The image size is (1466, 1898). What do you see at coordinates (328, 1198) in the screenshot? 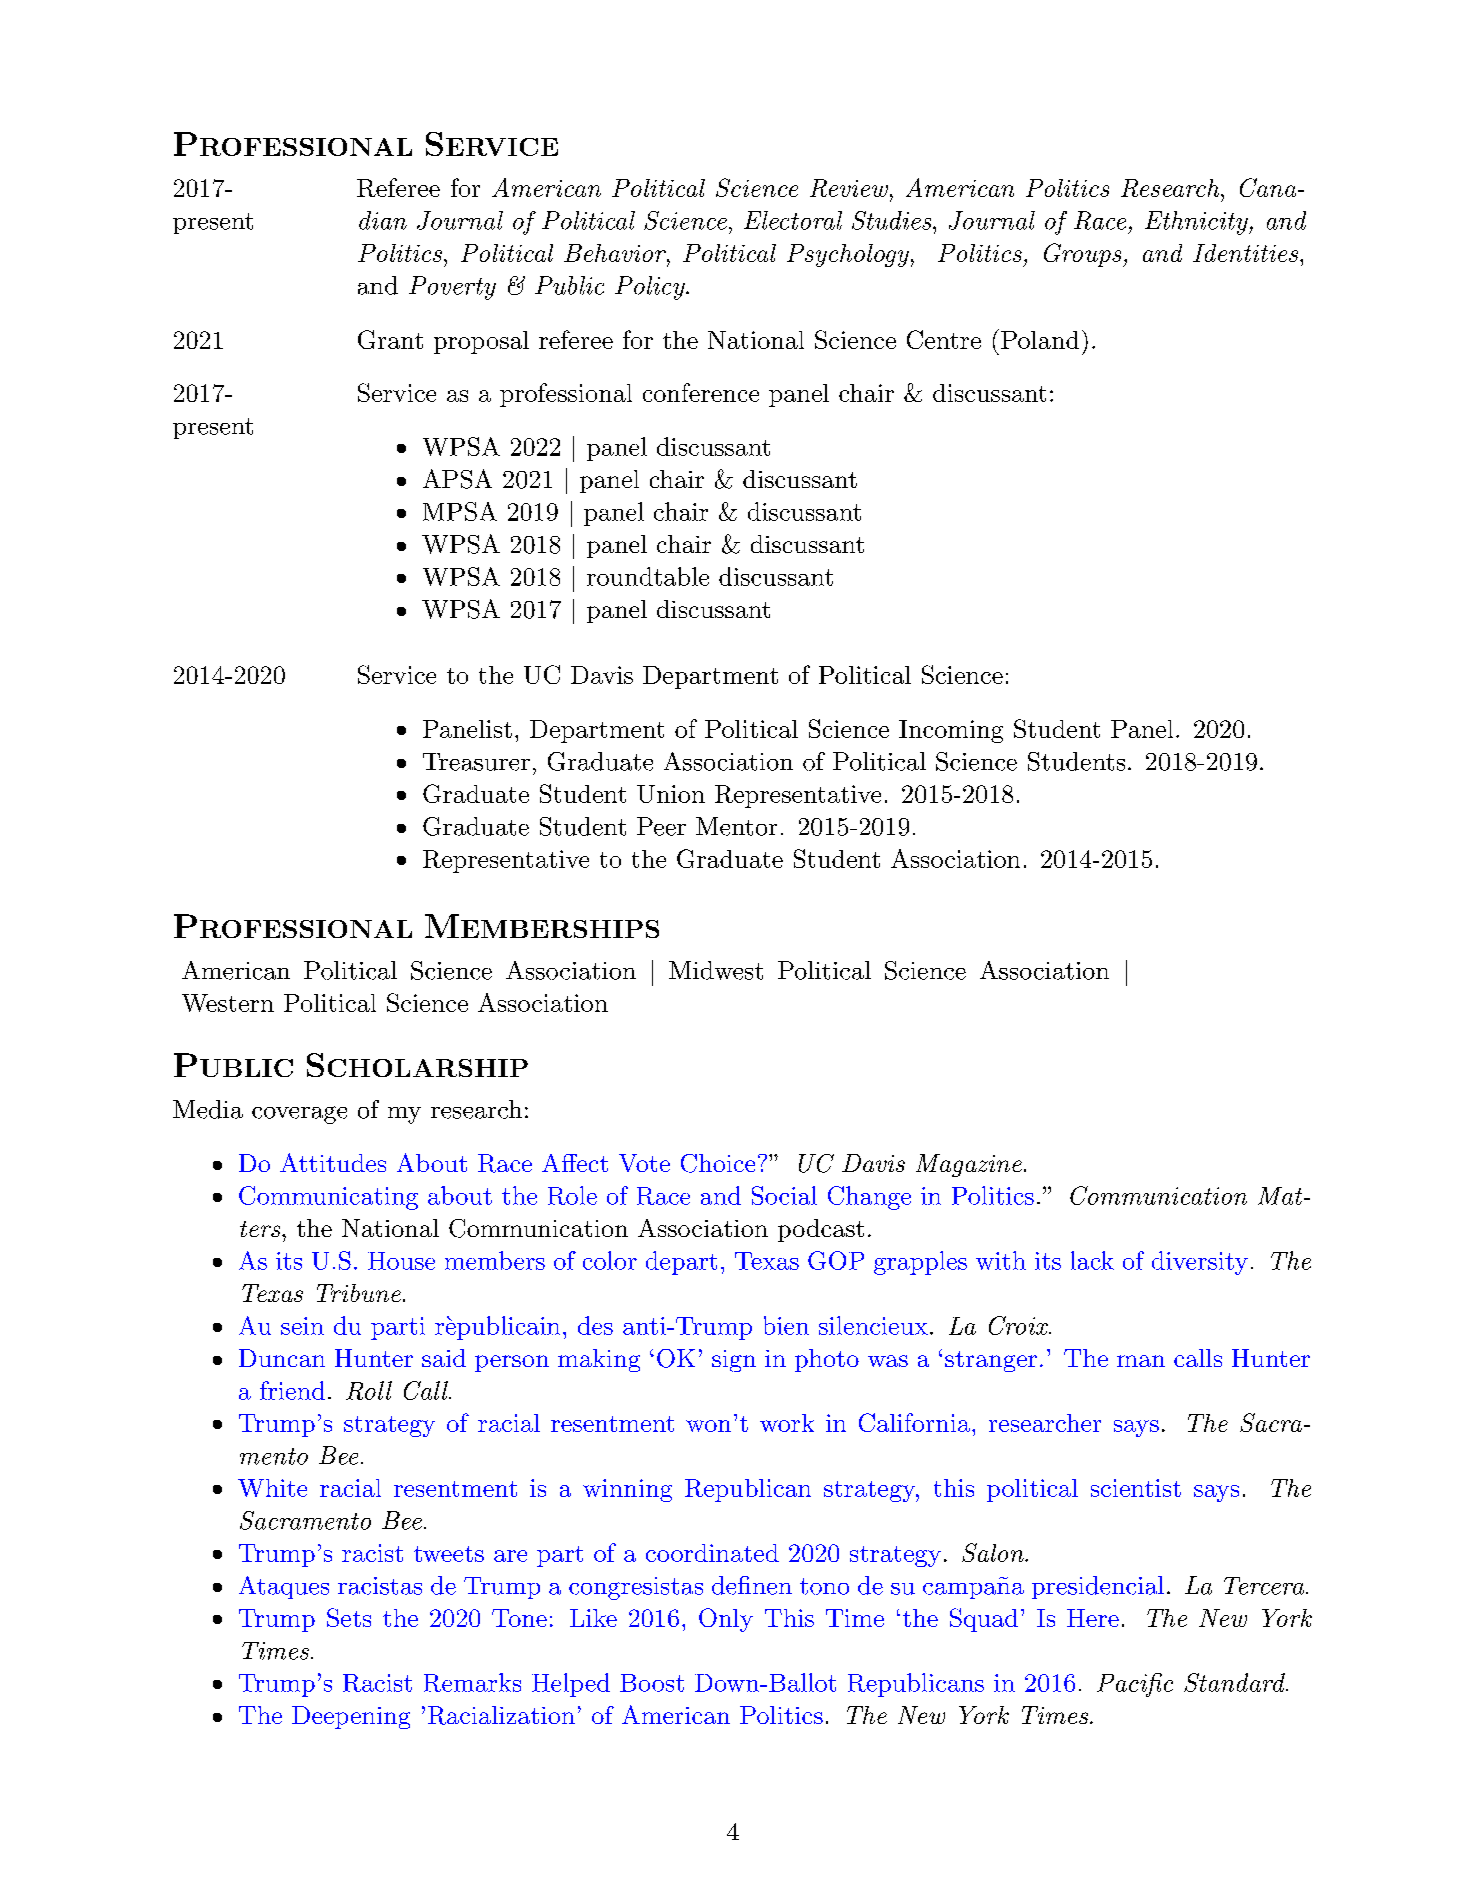
I see `Communicating` at bounding box center [328, 1198].
